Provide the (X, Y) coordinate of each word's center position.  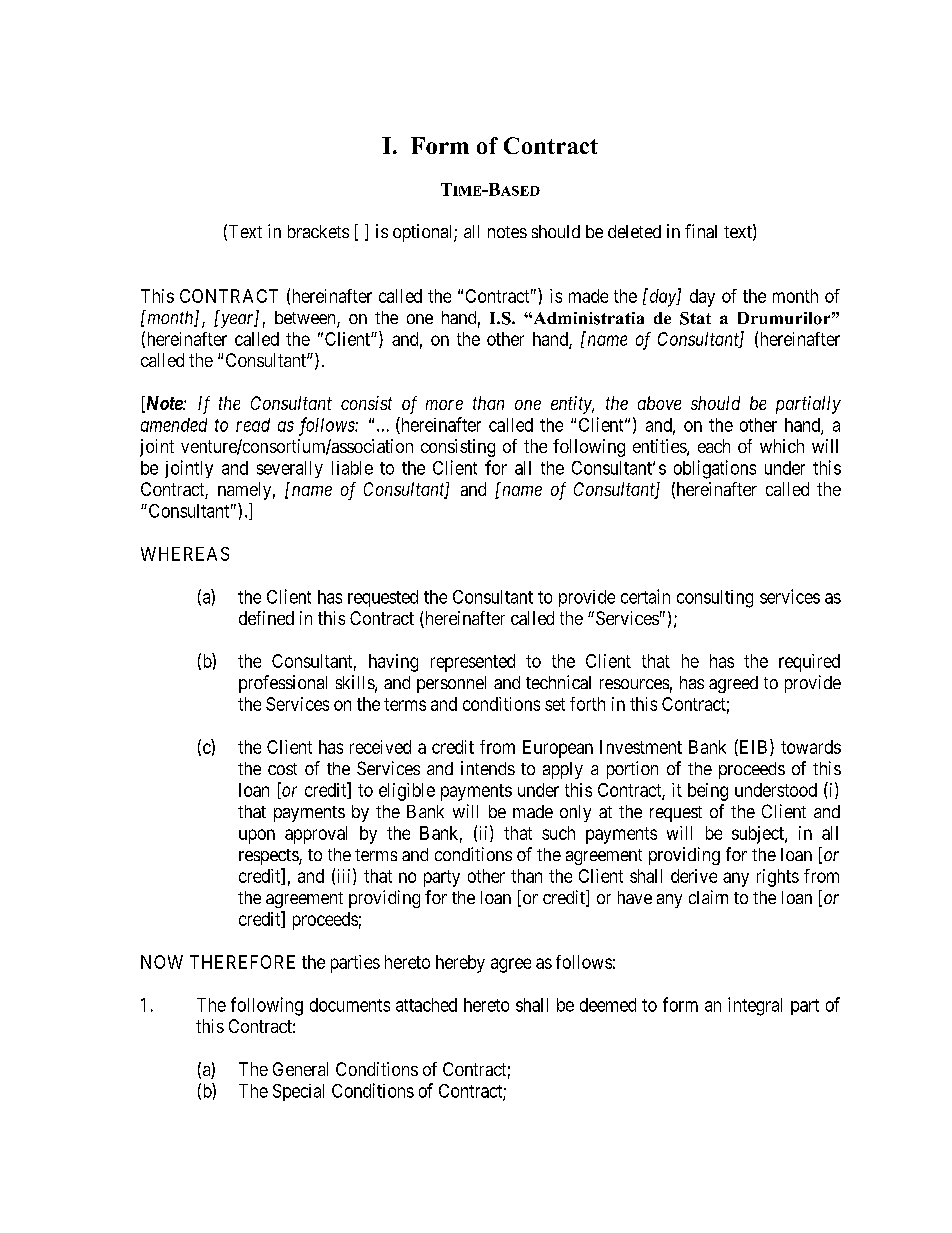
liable (352, 468)
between (306, 319)
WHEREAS (185, 554)
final (701, 231)
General (300, 1069)
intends (488, 768)
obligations (715, 469)
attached (426, 1005)
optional (424, 233)
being (708, 792)
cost (282, 769)
